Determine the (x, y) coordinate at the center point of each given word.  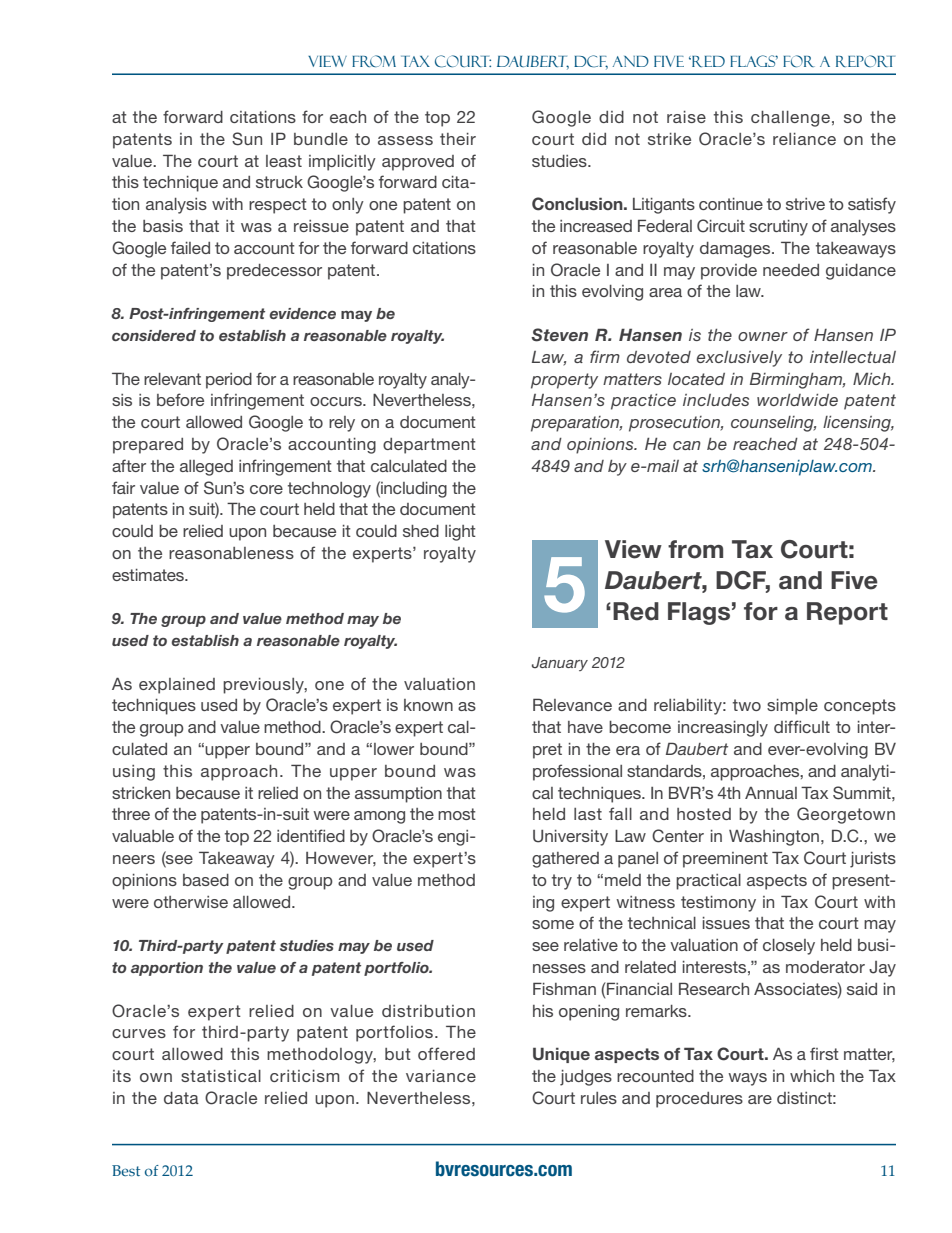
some (553, 924)
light (460, 533)
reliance (804, 139)
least (284, 161)
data (181, 1098)
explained (177, 686)
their (458, 139)
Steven (559, 335)
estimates (149, 575)
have (585, 727)
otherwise (191, 902)
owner (763, 336)
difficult (802, 726)
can (687, 445)
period (229, 381)
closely (789, 947)
